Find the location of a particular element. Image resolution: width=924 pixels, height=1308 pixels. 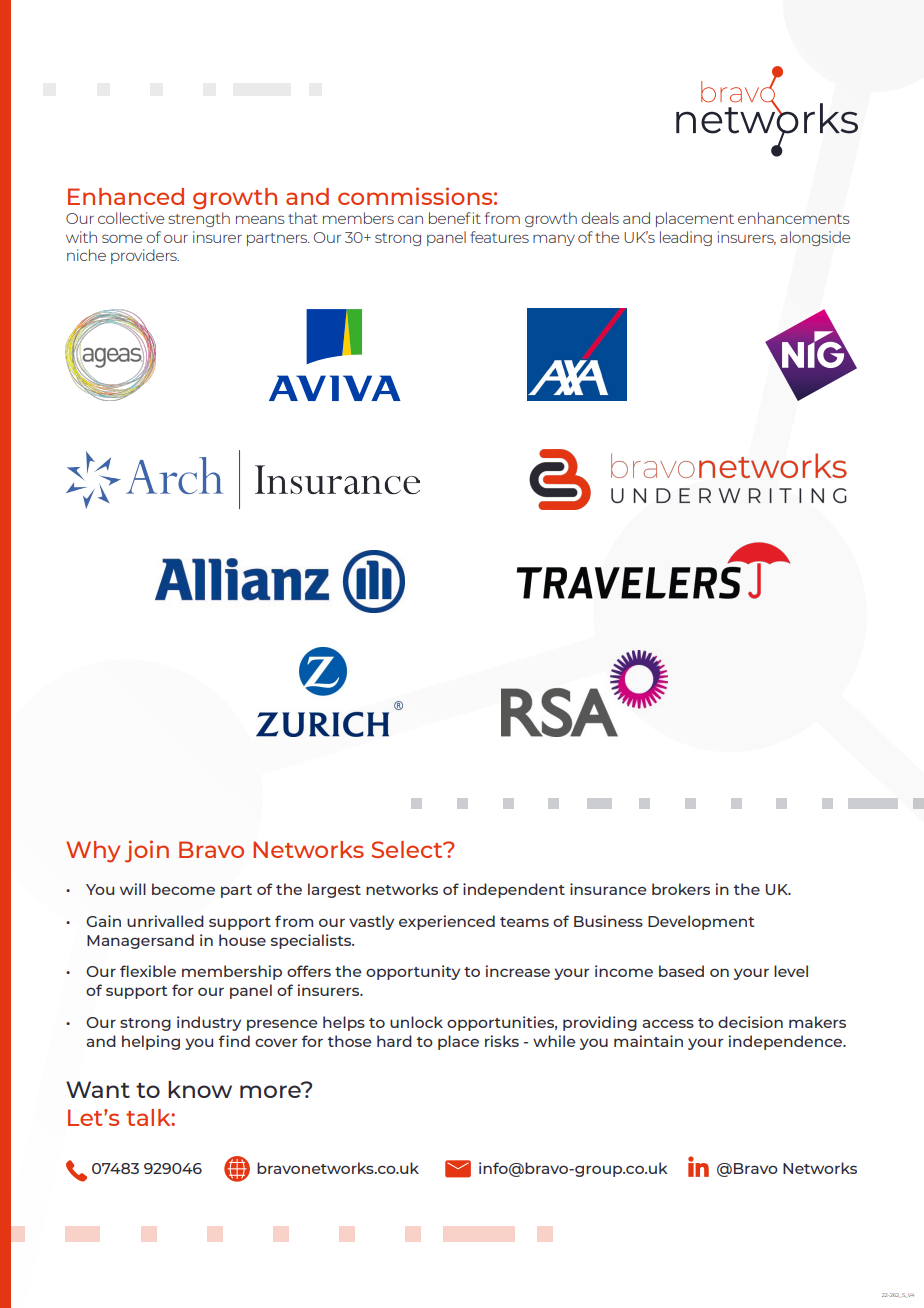

benefit is located at coordinates (455, 218).
